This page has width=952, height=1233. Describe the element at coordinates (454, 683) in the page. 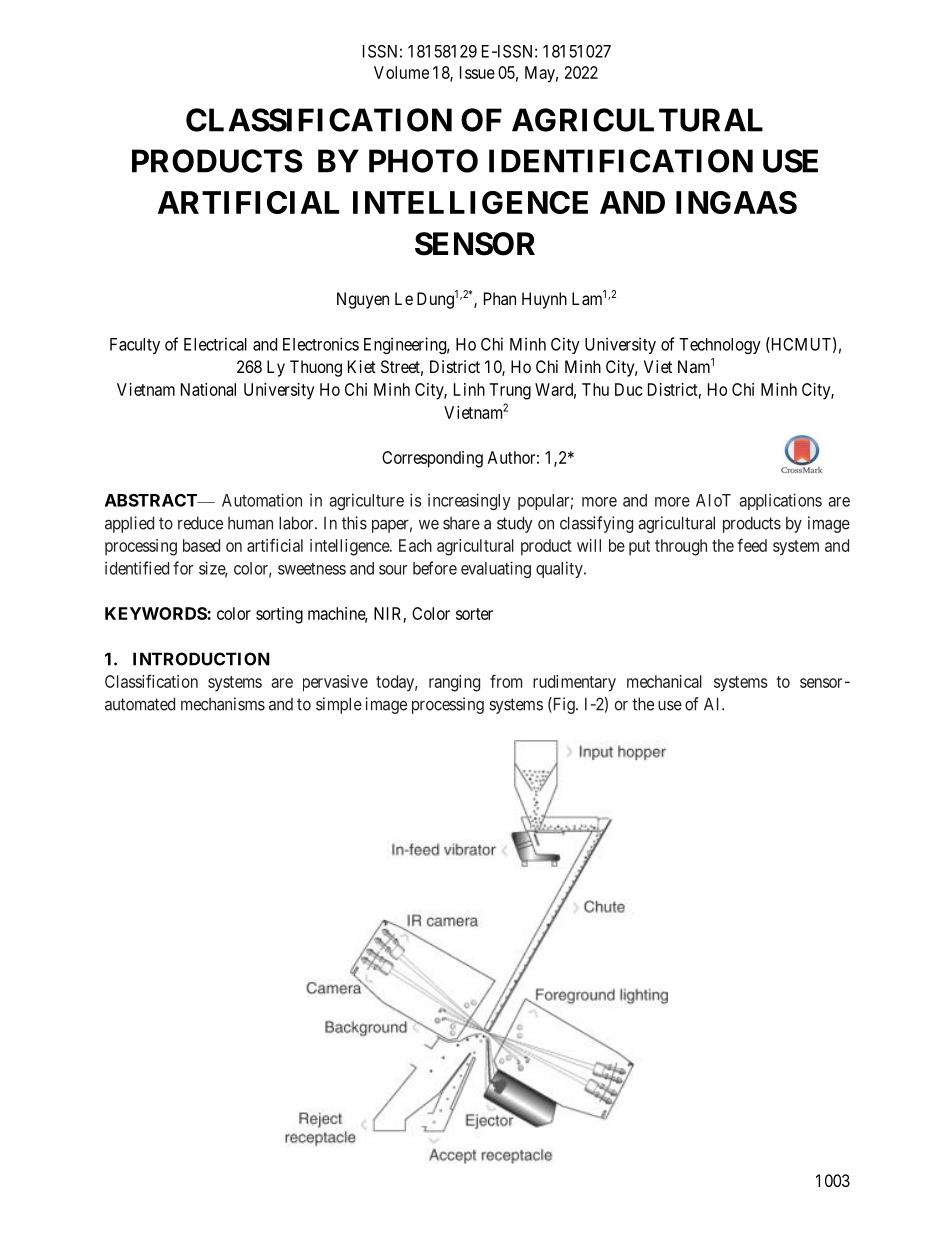

I see `ranging` at that location.
